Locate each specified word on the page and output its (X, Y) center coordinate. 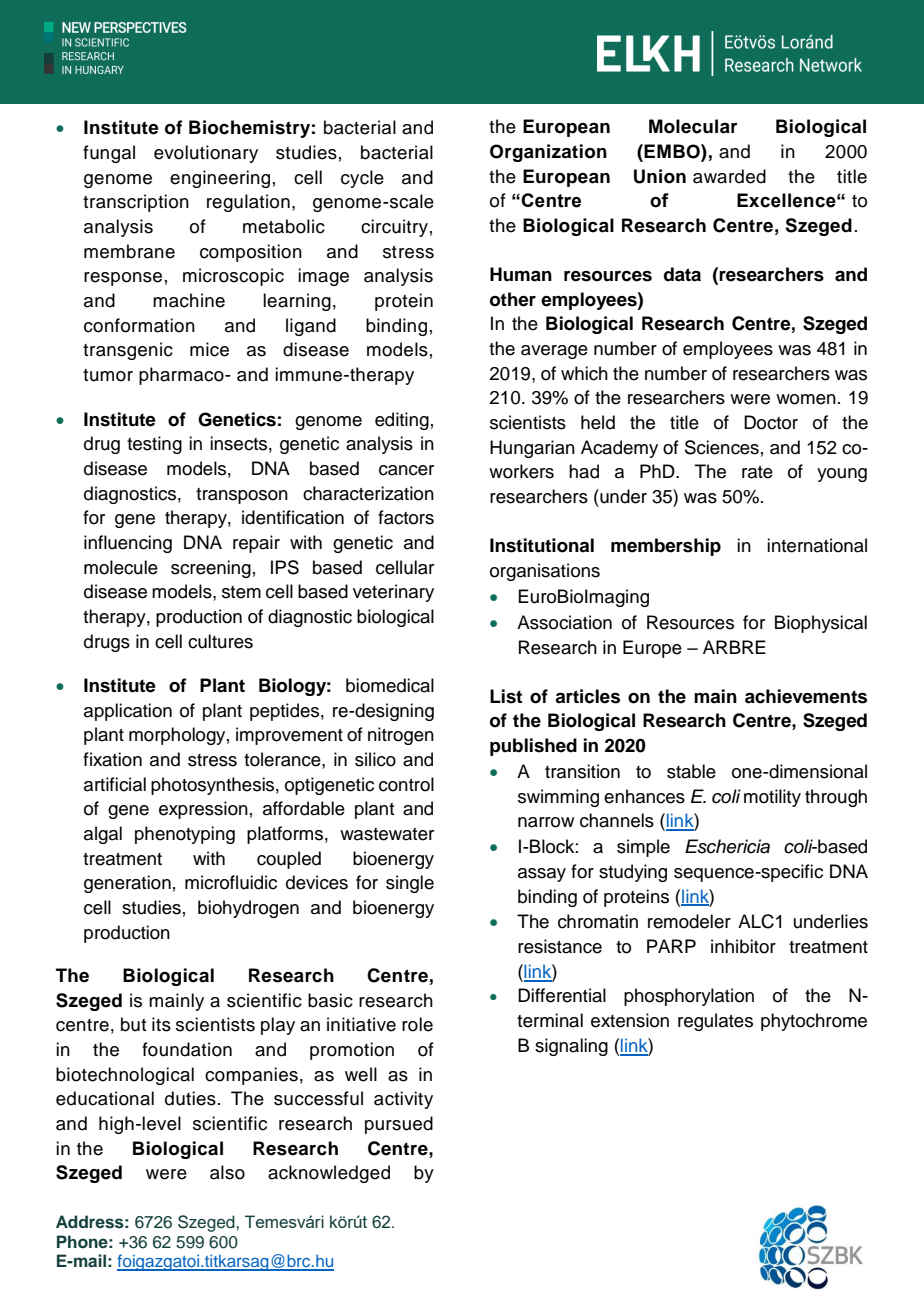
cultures (220, 641)
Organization (548, 153)
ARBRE (734, 647)
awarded (729, 176)
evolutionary (206, 154)
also (227, 1172)
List (506, 696)
